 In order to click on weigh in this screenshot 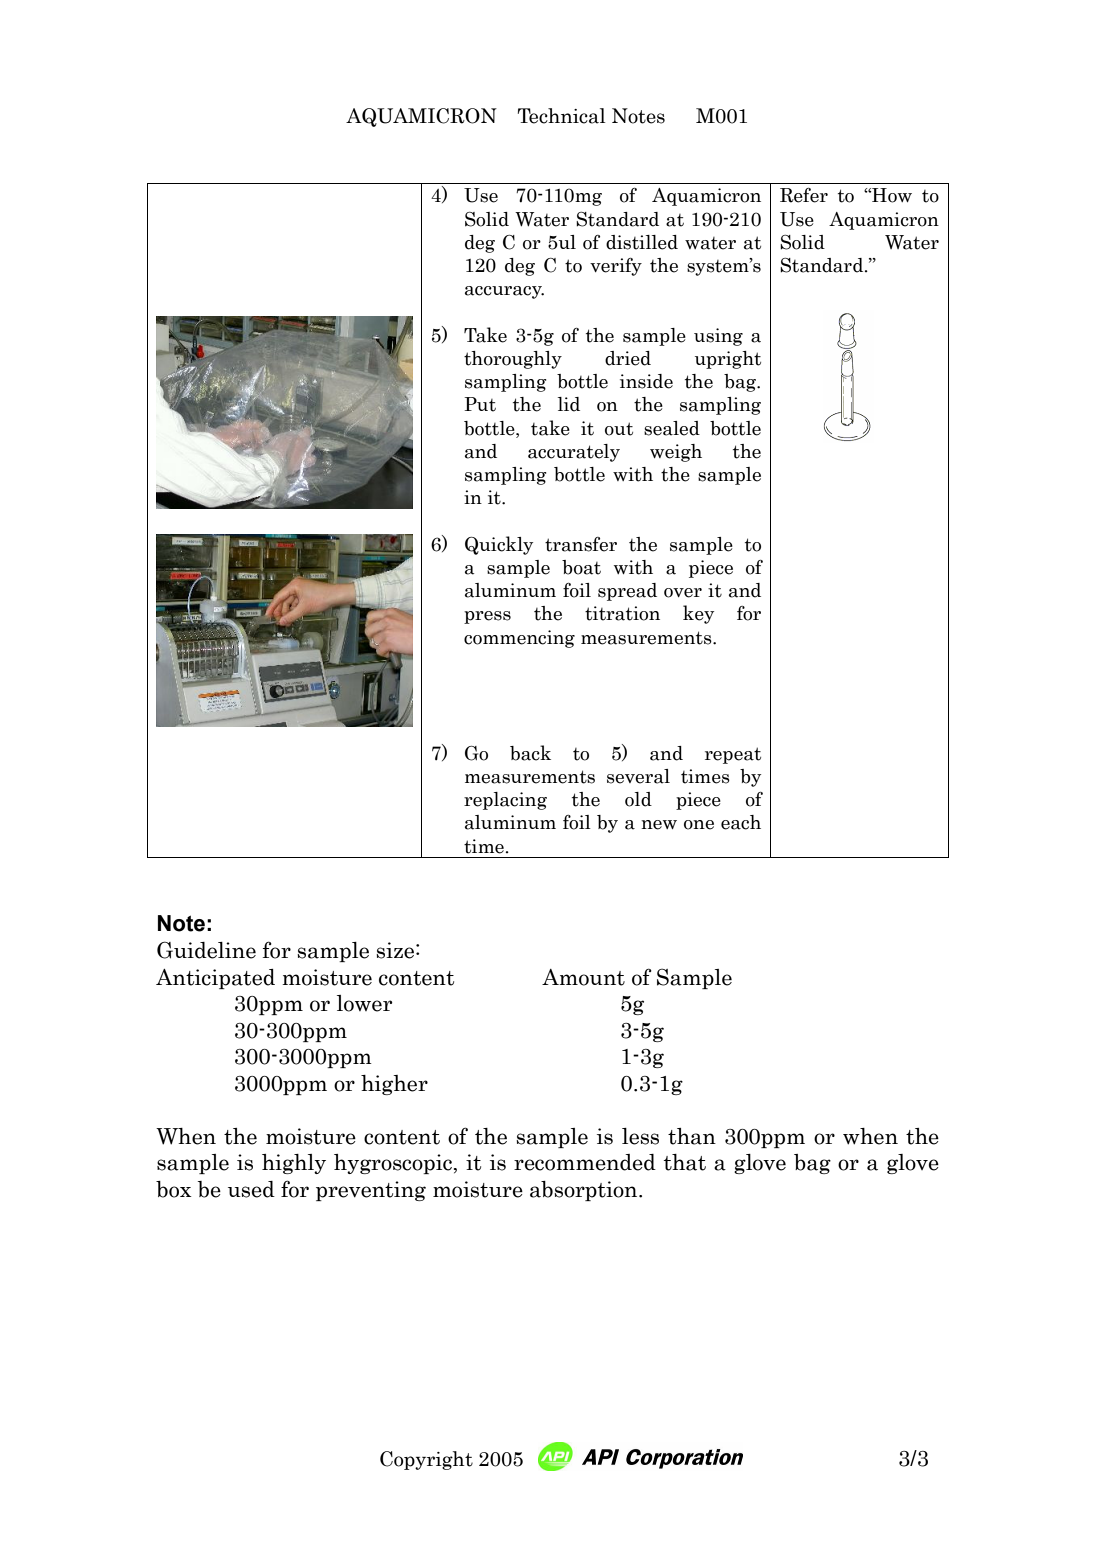, I will do `click(676, 453)`.
